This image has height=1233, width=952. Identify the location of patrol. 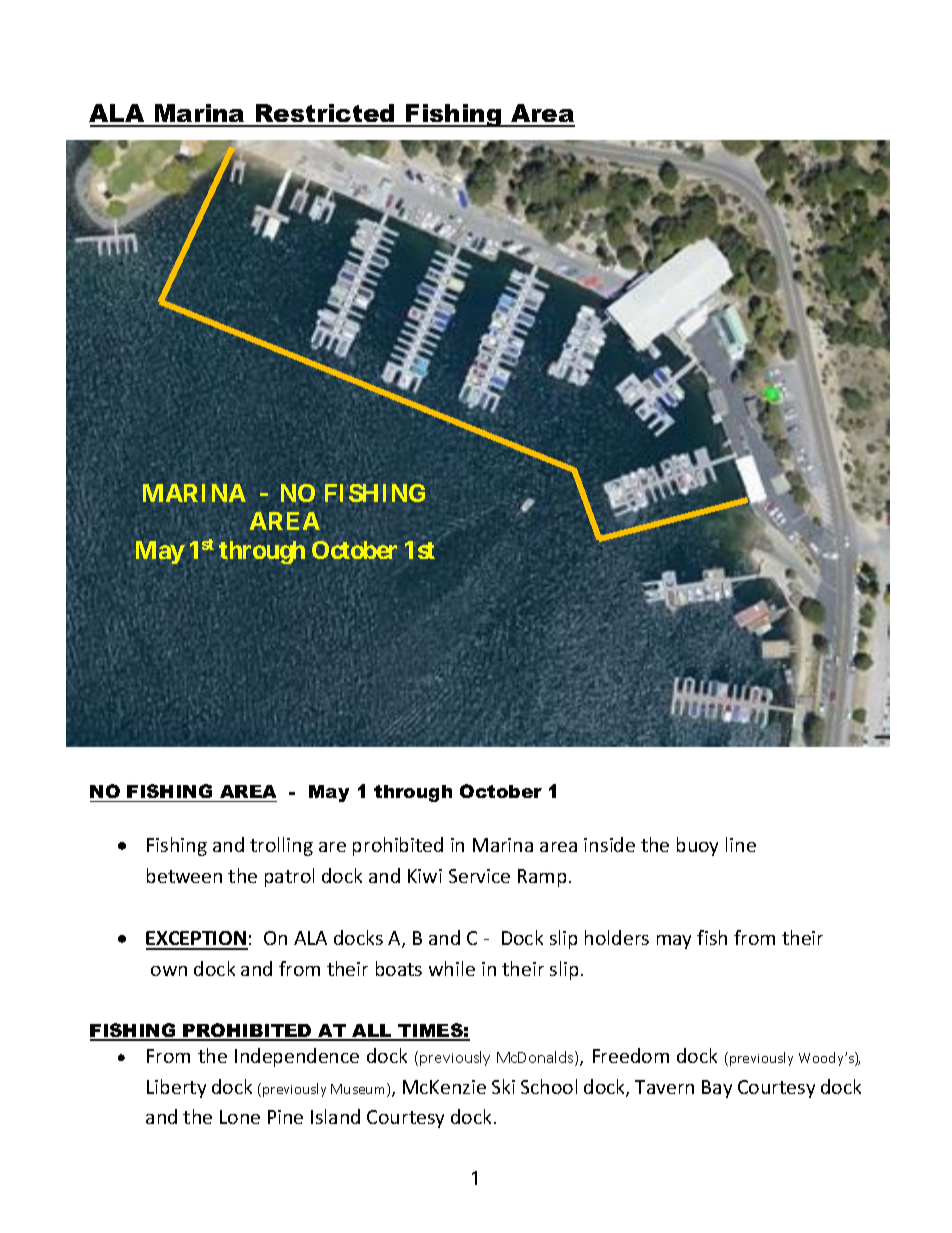
(289, 877).
